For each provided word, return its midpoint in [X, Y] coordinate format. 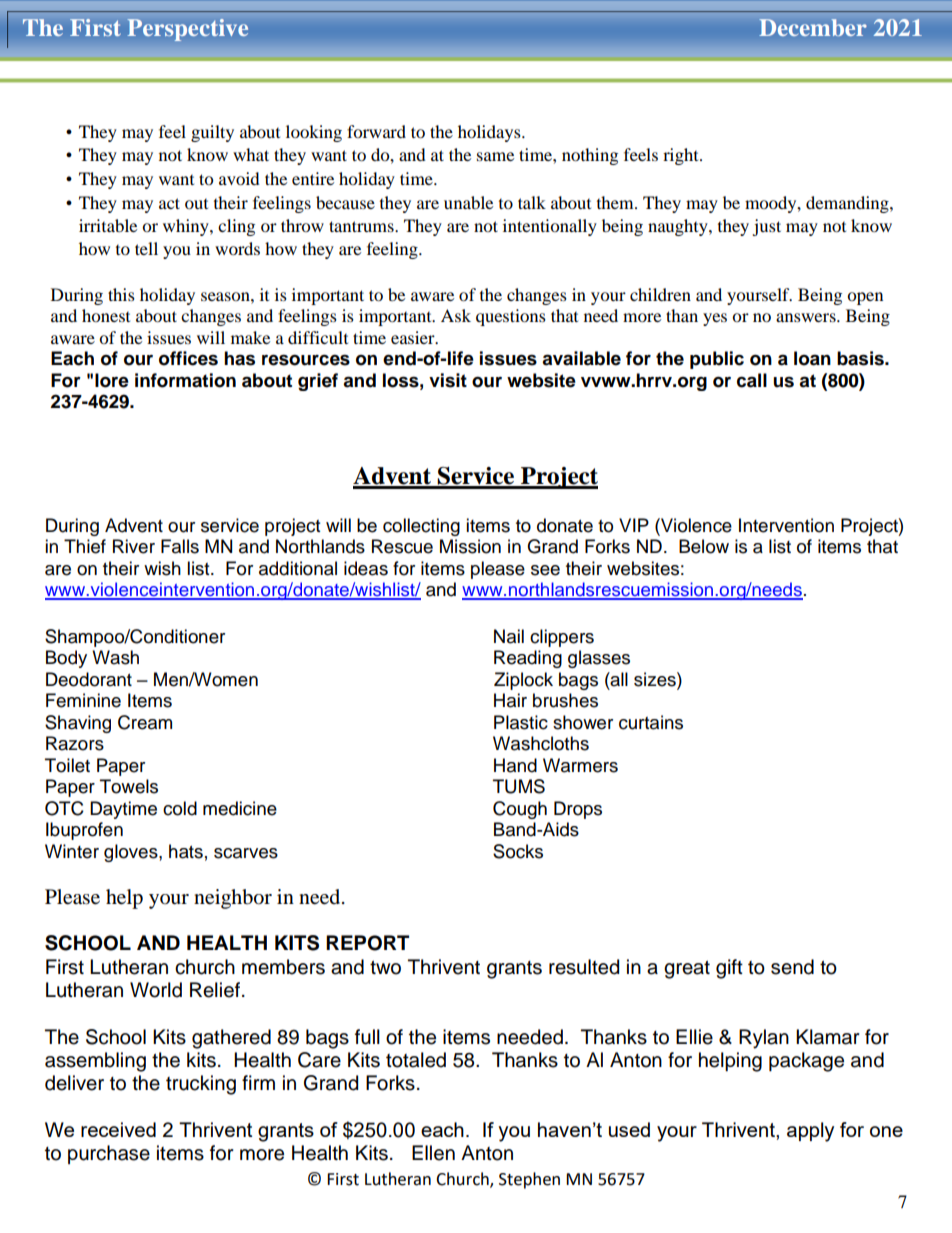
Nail [509, 636]
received [118, 1129]
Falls [180, 546]
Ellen [433, 1153]
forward [376, 131]
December [813, 27]
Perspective [188, 30]
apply [810, 1132]
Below [704, 546]
